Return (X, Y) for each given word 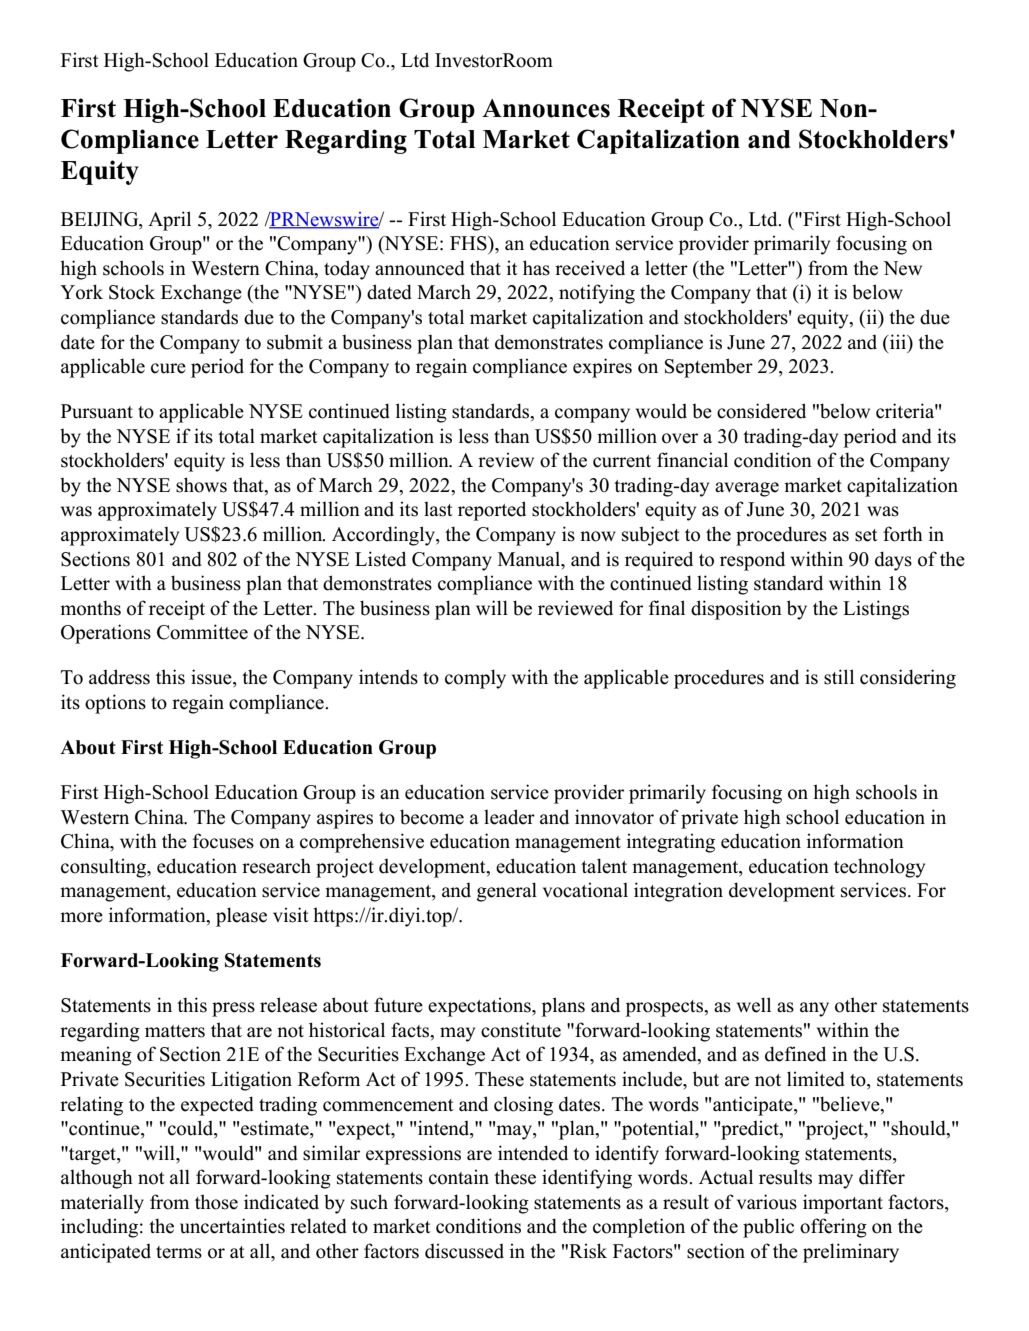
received (590, 268)
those (216, 1202)
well (754, 1005)
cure (168, 368)
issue (212, 678)
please (241, 917)
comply (475, 679)
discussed (464, 1251)
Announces (546, 108)
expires (602, 368)
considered (761, 411)
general (507, 892)
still (839, 677)
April (169, 221)
